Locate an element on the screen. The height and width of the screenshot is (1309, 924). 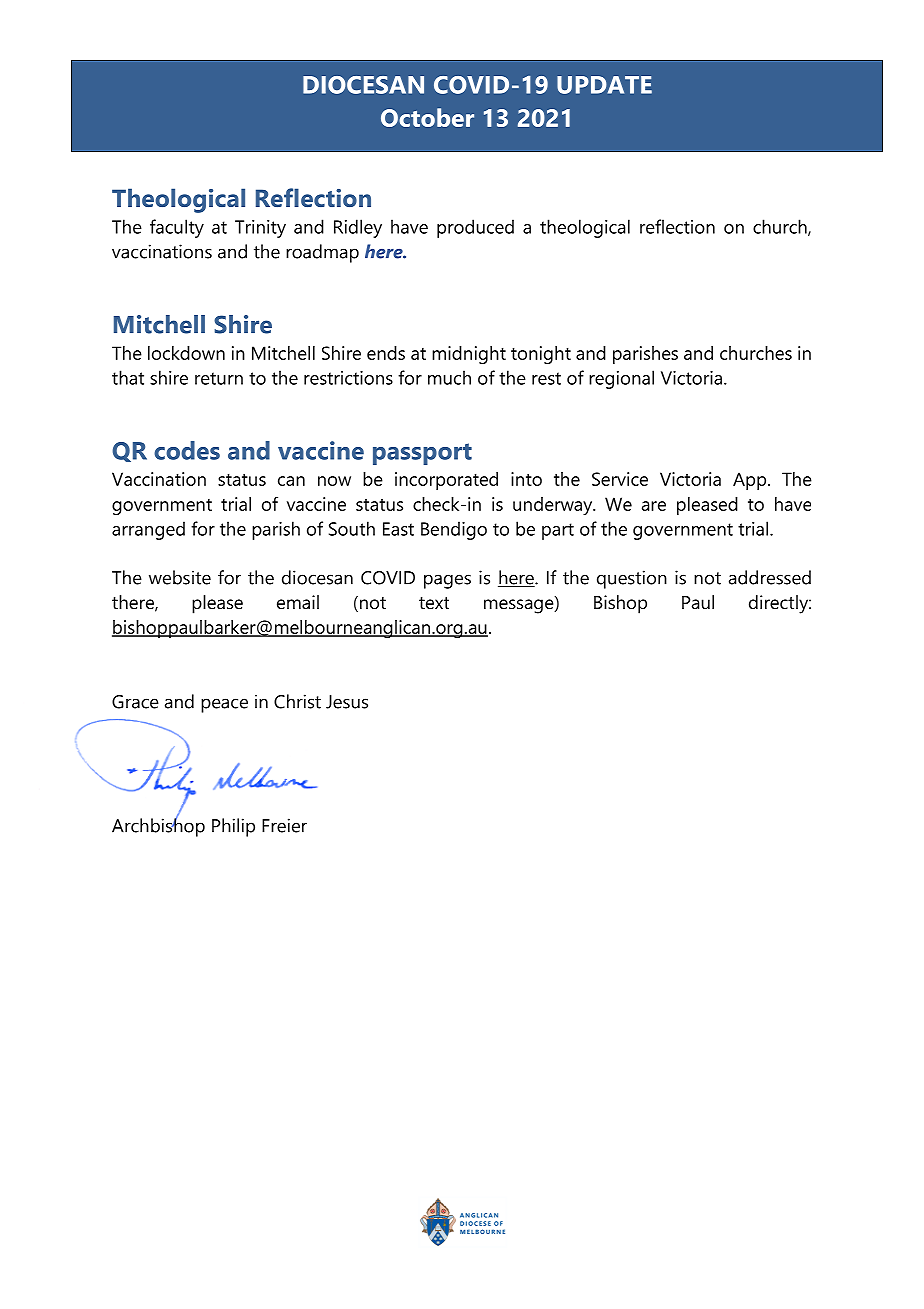
October is located at coordinates (427, 117).
